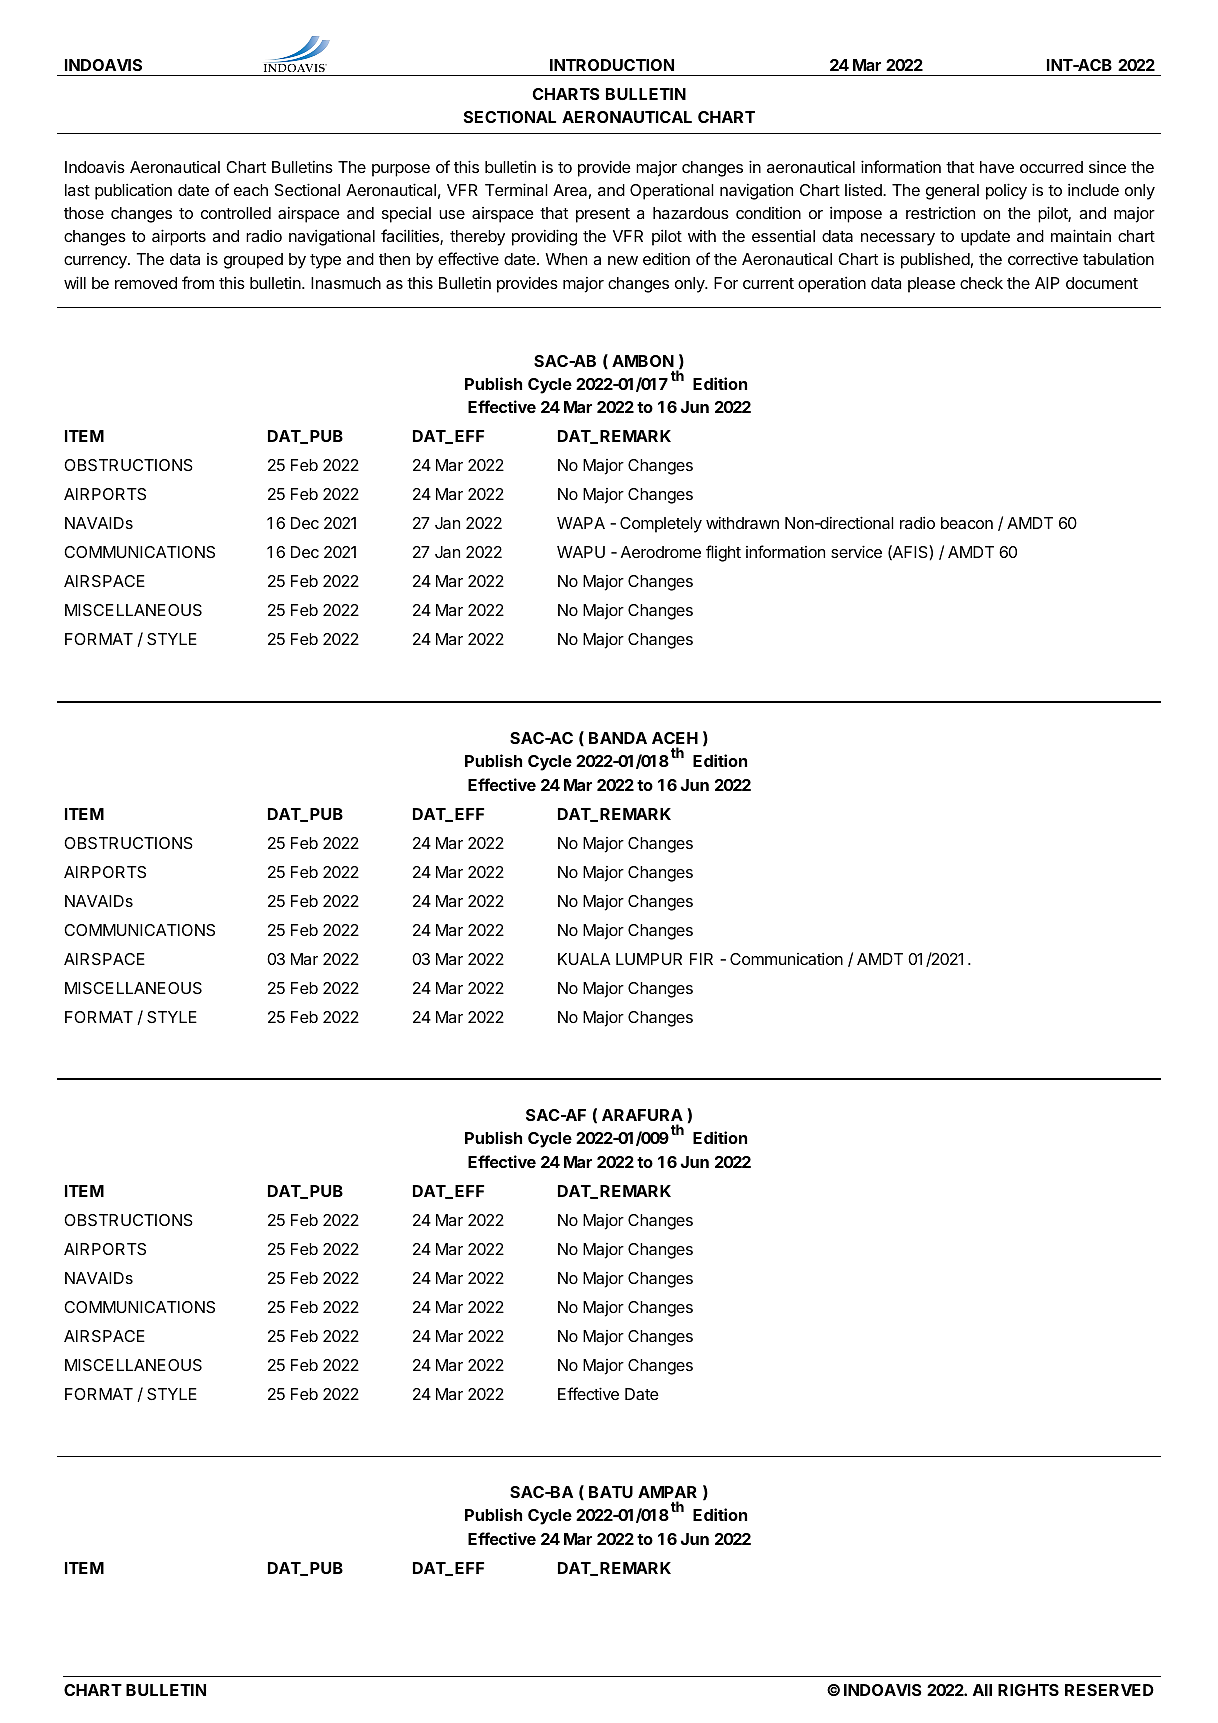 The height and width of the image is (1723, 1218). What do you see at coordinates (1028, 1690) in the image?
I see `RIGHTS` at bounding box center [1028, 1690].
